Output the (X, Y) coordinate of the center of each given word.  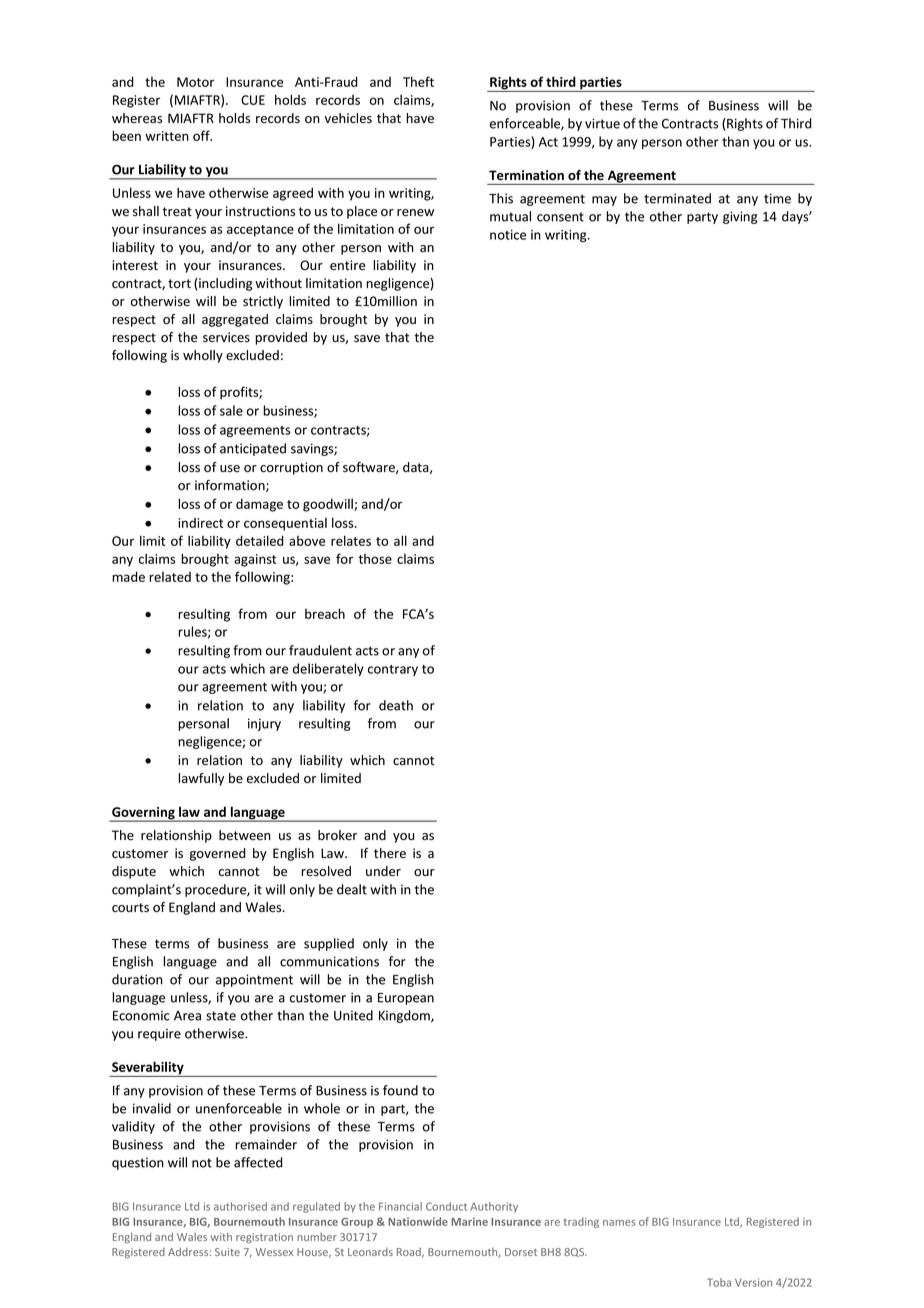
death (396, 705)
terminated (677, 198)
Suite (227, 1252)
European (406, 999)
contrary (393, 670)
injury (264, 724)
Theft (418, 81)
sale (231, 410)
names (619, 1223)
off (202, 135)
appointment (254, 980)
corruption (291, 468)
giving (740, 217)
